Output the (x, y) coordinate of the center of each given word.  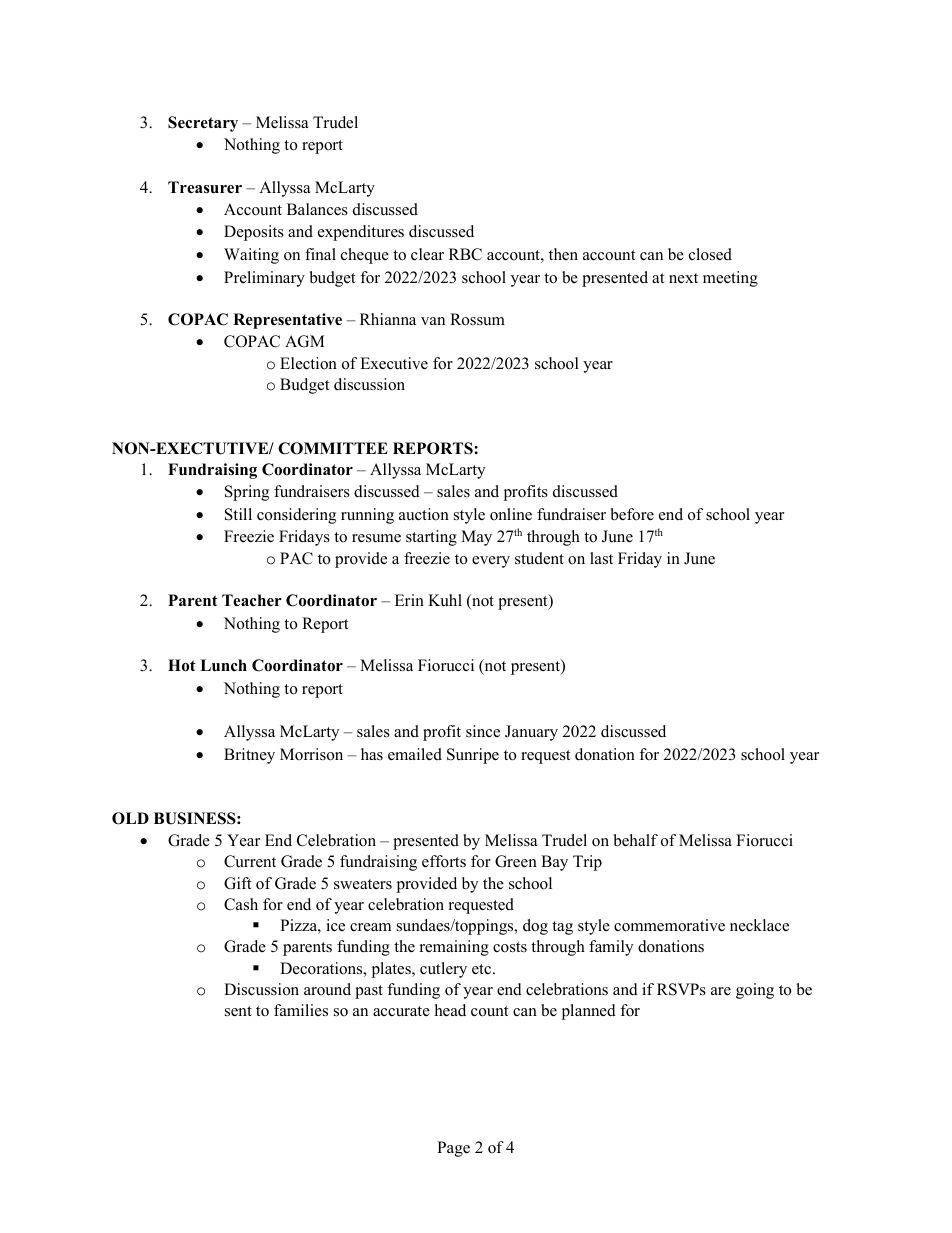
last (601, 558)
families (301, 1010)
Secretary (203, 124)
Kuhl (445, 600)
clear (427, 254)
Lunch (223, 665)
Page (453, 1149)
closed (710, 254)
